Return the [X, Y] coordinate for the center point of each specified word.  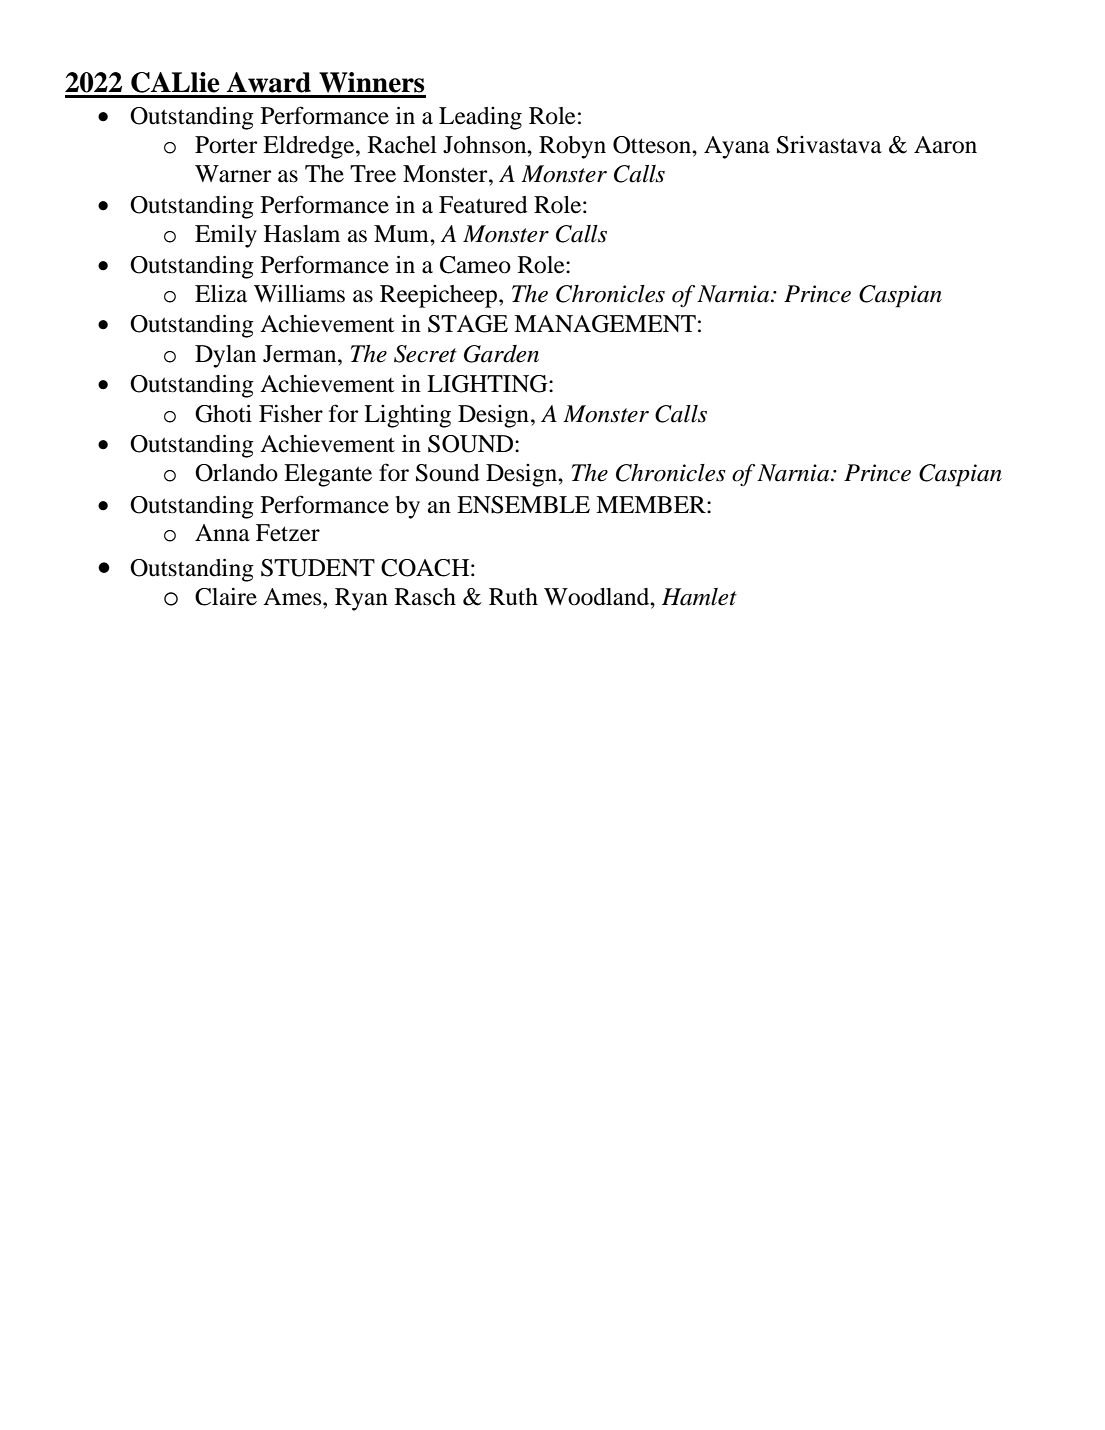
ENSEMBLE [523, 505]
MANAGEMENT [605, 324]
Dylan [225, 356]
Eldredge [310, 147]
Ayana [737, 147]
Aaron [945, 145]
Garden [501, 354]
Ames [293, 597]
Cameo [475, 265]
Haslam [302, 234]
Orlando [236, 473]
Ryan [361, 599]
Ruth [513, 597]
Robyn [572, 147]
